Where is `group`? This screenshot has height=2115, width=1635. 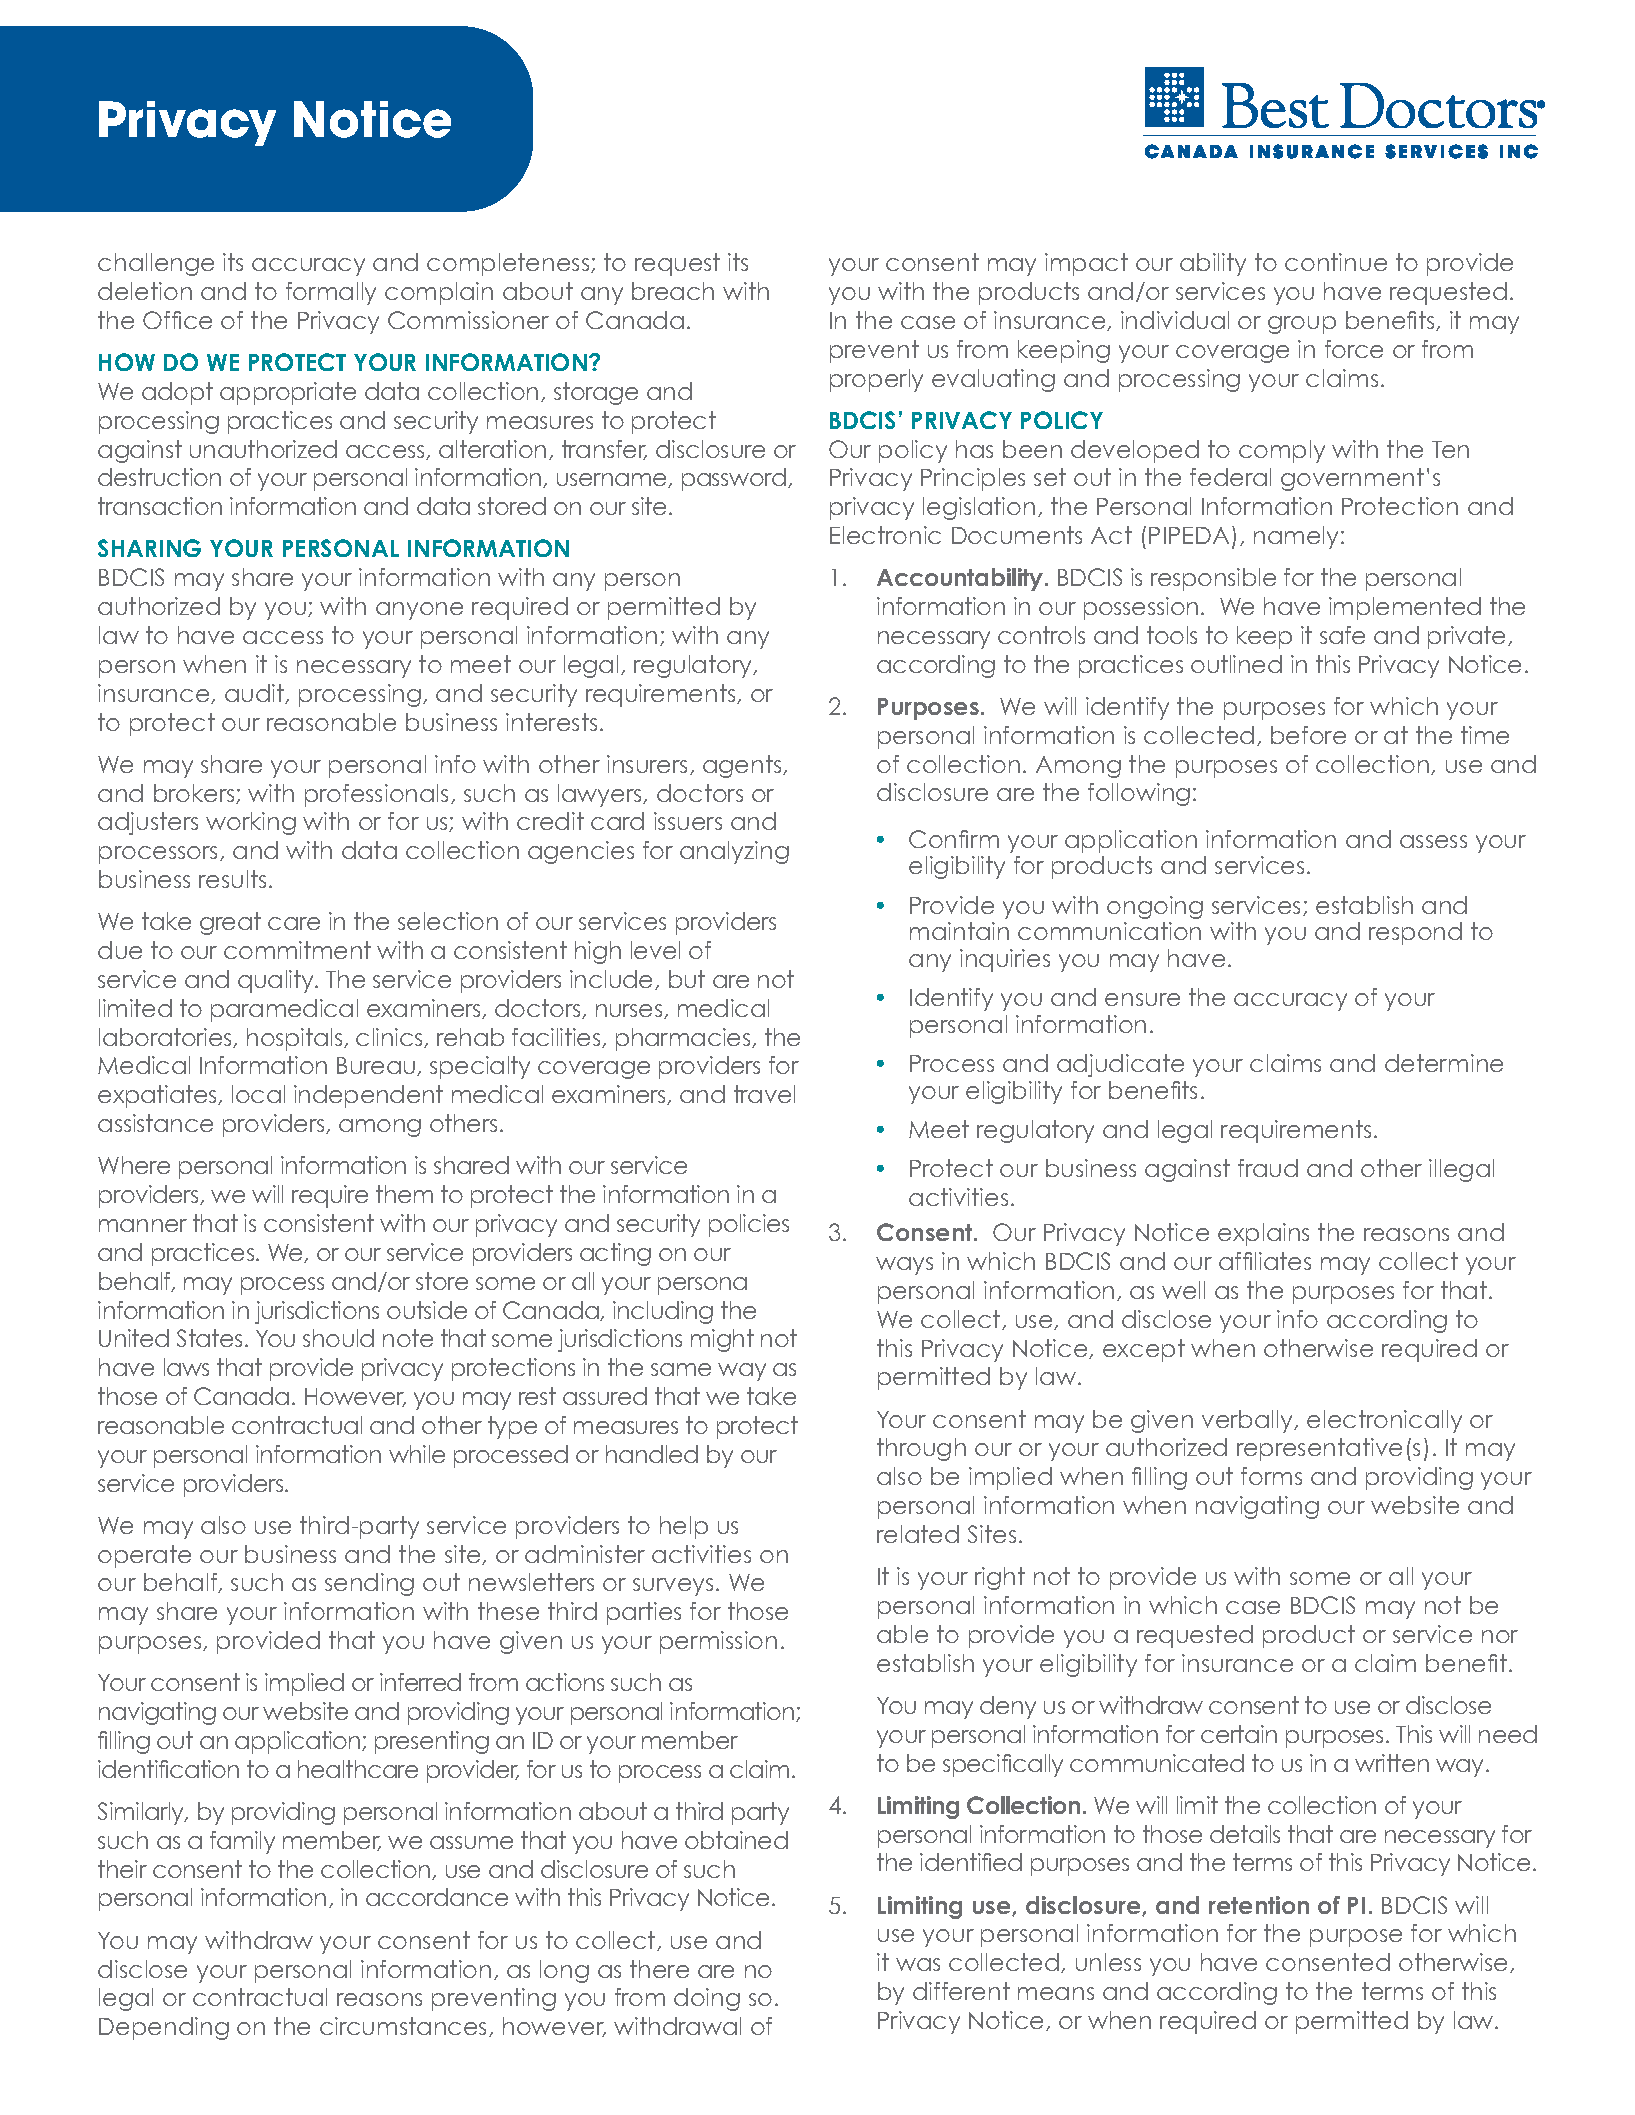 group is located at coordinates (1302, 325).
